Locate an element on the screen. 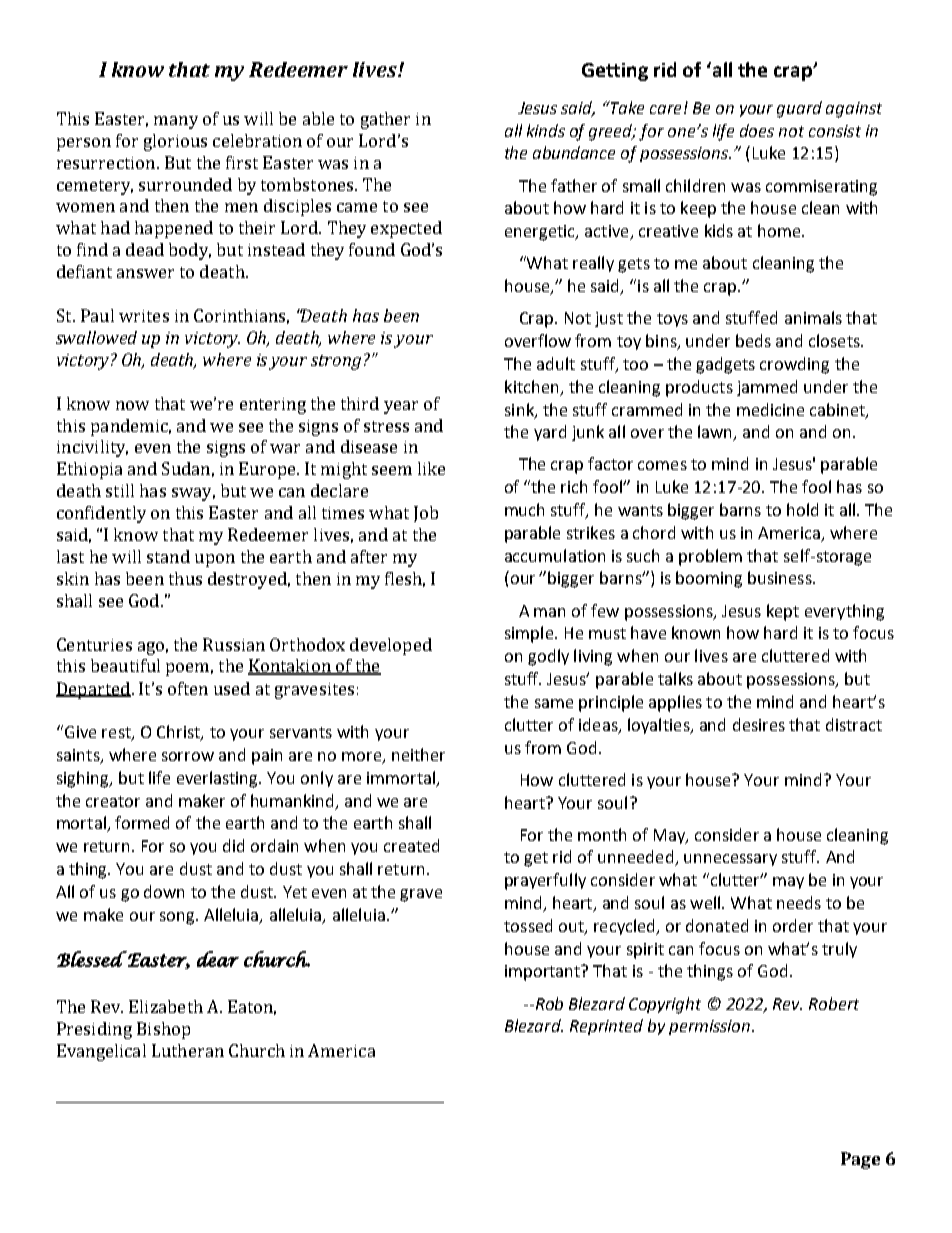 The image size is (952, 1233). guard is located at coordinates (799, 109).
